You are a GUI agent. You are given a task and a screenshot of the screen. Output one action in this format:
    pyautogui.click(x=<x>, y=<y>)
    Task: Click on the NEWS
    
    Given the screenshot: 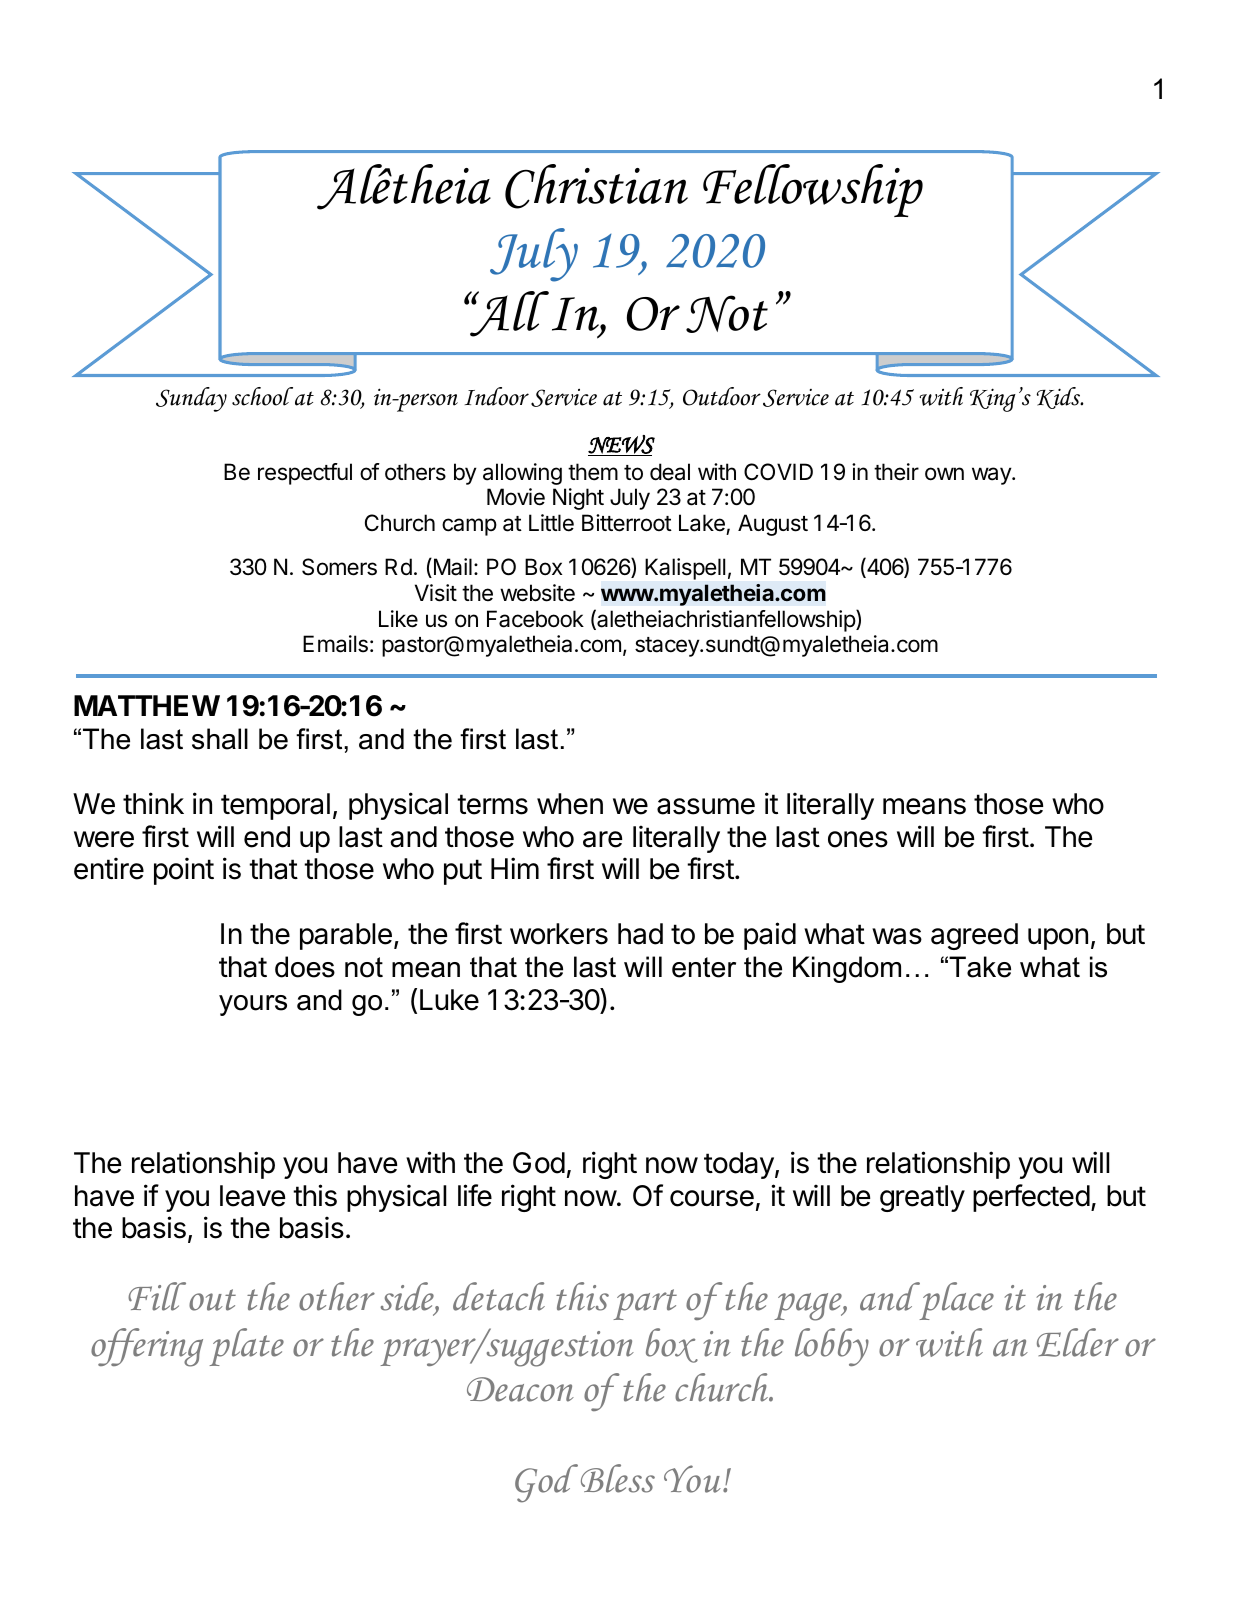 What is the action you would take?
    pyautogui.click(x=621, y=445)
